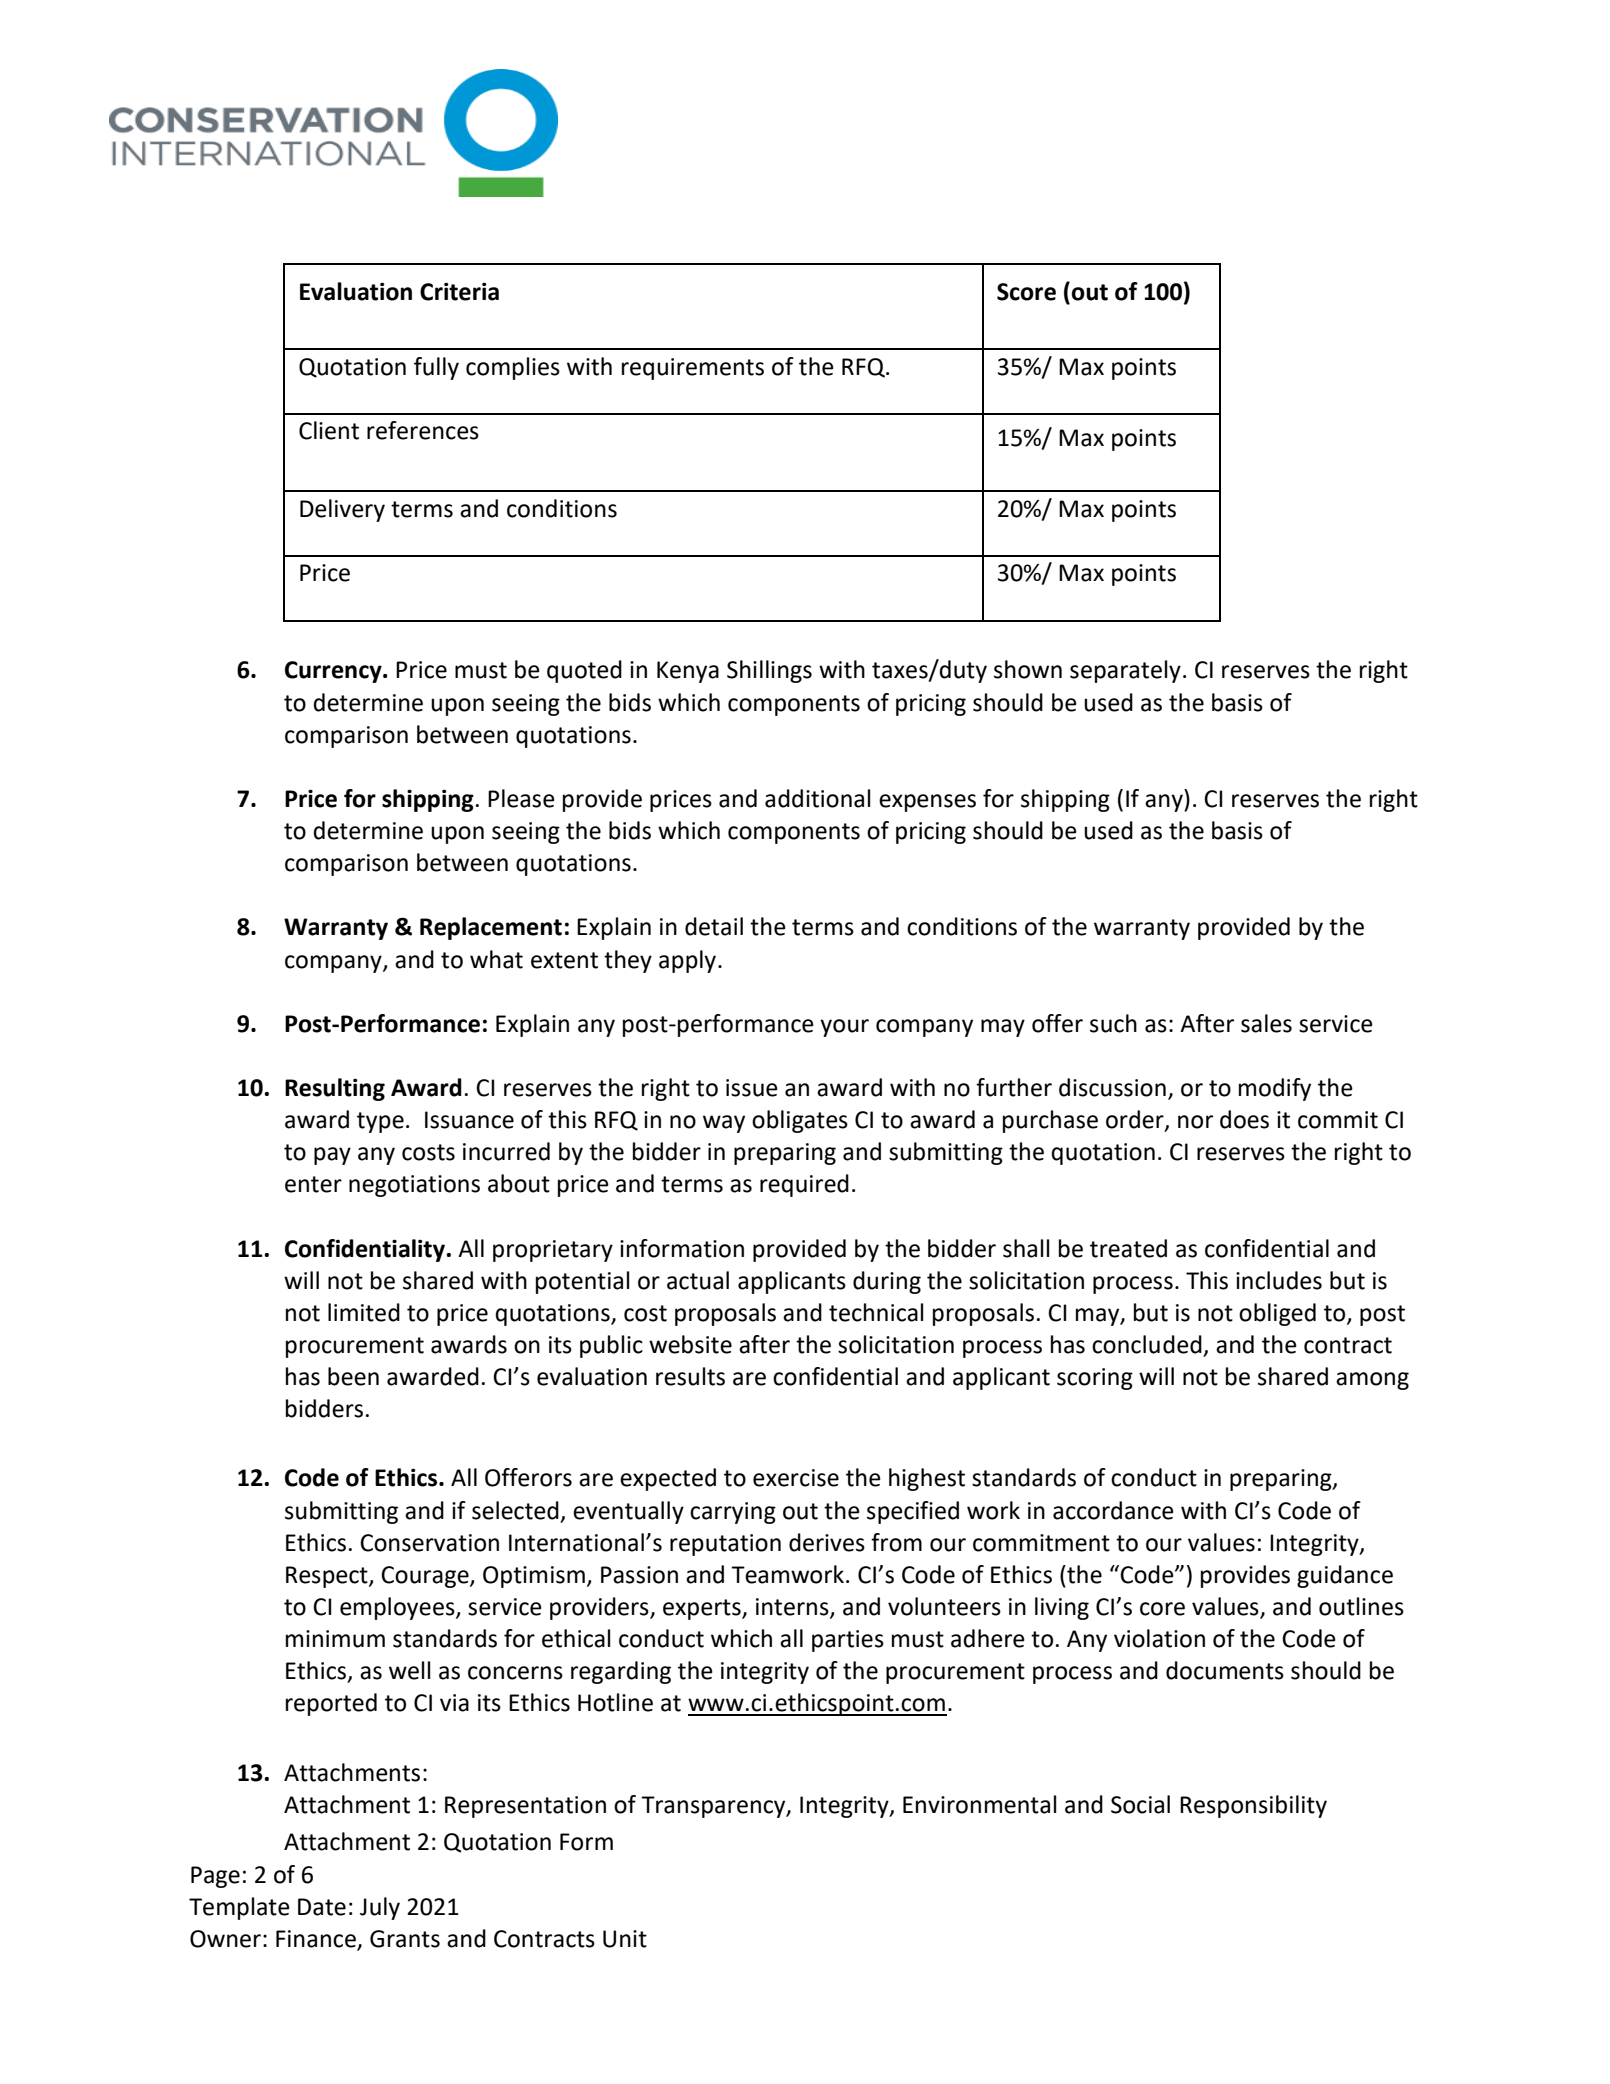  Describe the element at coordinates (625, 1939) in the screenshot. I see `Unit` at that location.
